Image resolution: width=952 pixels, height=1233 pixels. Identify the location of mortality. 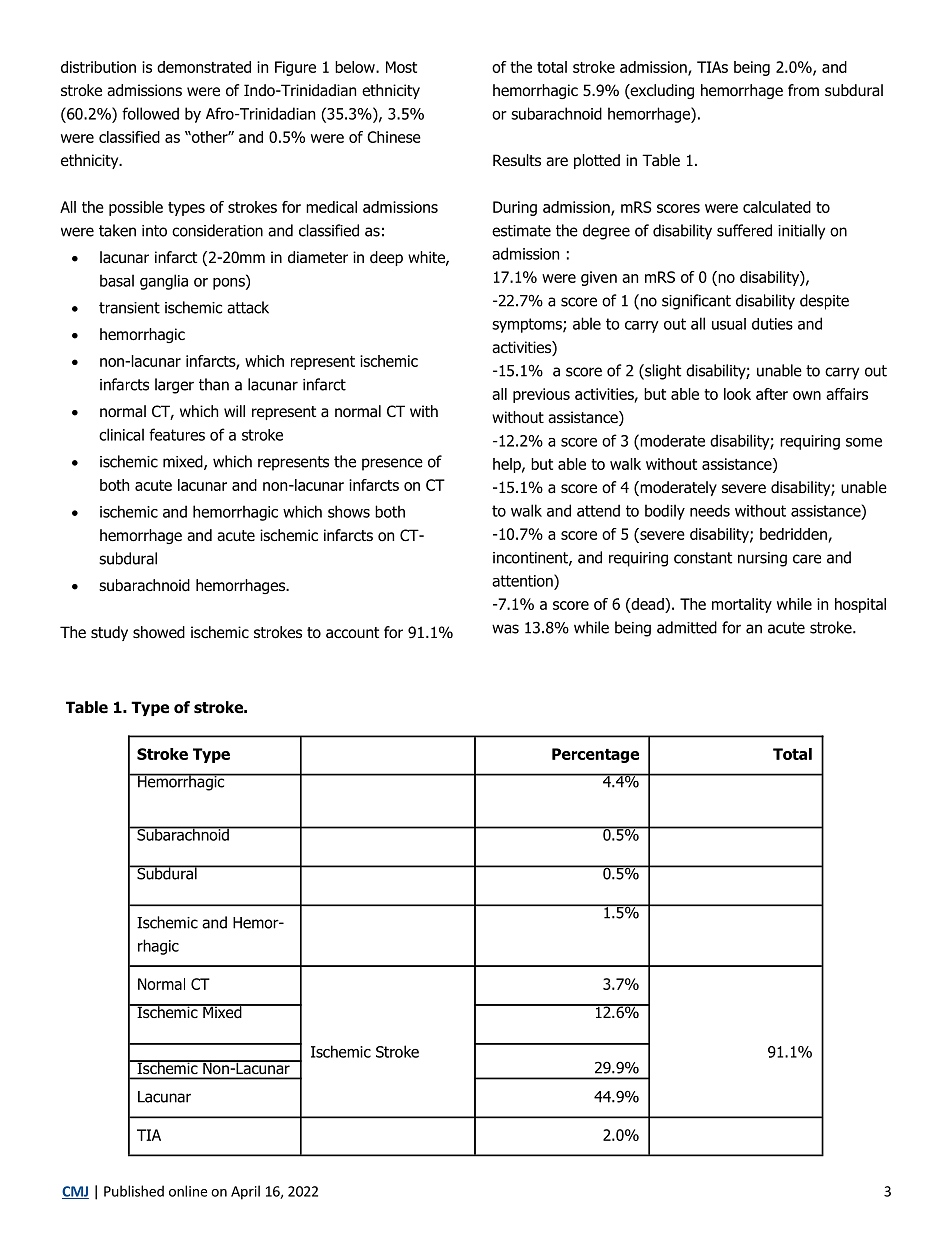
(742, 605).
